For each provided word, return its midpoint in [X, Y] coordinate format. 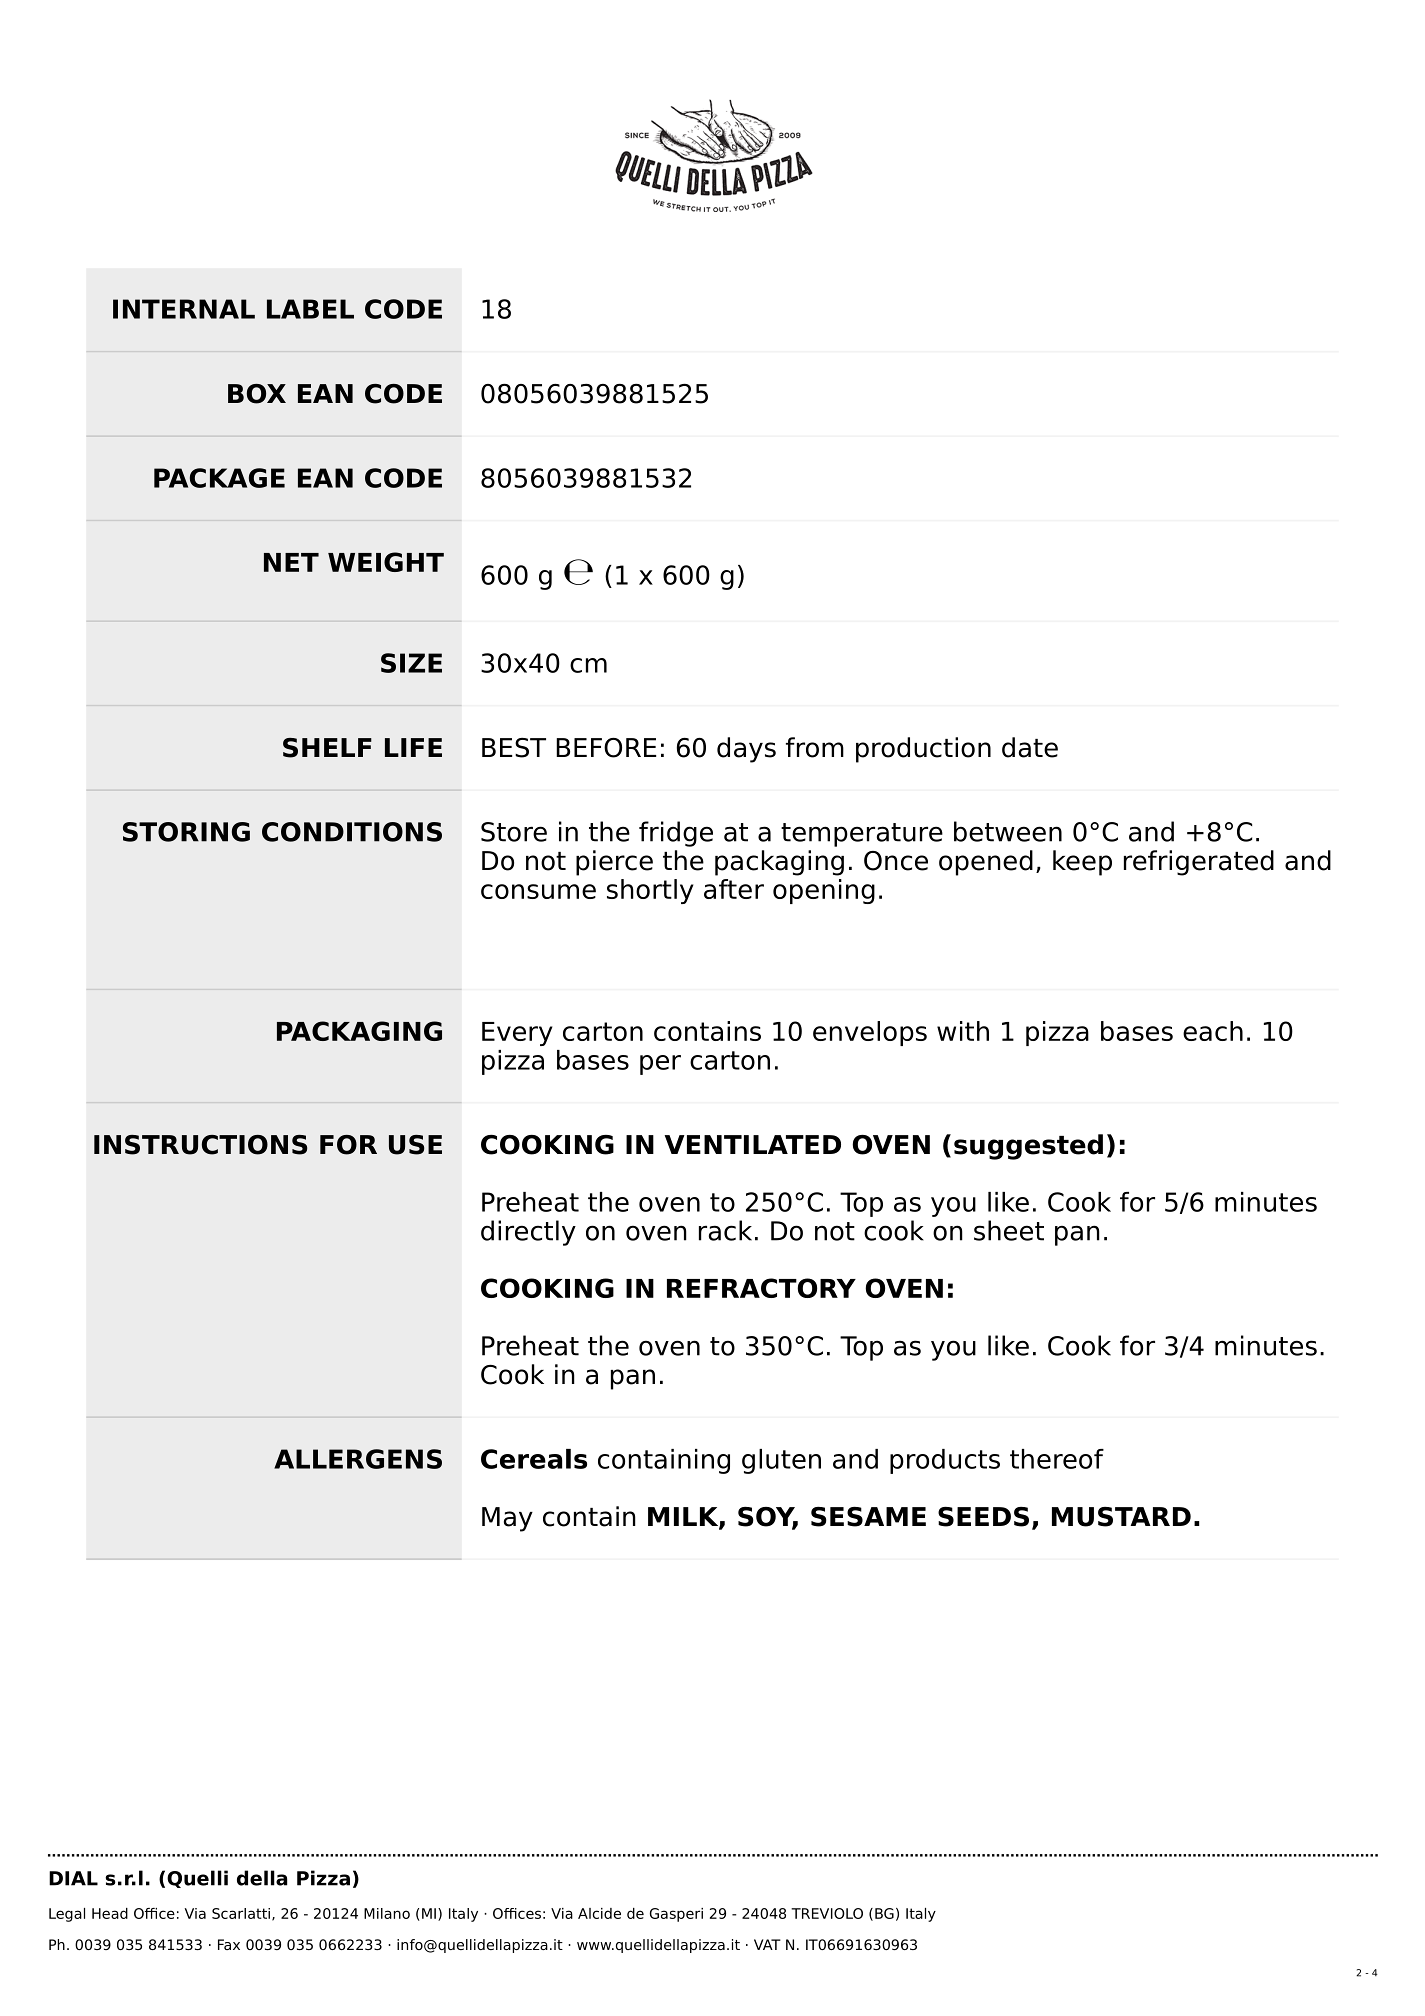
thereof [1057, 1459]
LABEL [310, 309]
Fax [229, 1944]
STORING [186, 832]
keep [1082, 863]
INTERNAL [184, 309]
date [1030, 747]
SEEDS [983, 1517]
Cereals [534, 1459]
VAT [767, 1944]
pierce [614, 863]
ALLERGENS [358, 1459]
